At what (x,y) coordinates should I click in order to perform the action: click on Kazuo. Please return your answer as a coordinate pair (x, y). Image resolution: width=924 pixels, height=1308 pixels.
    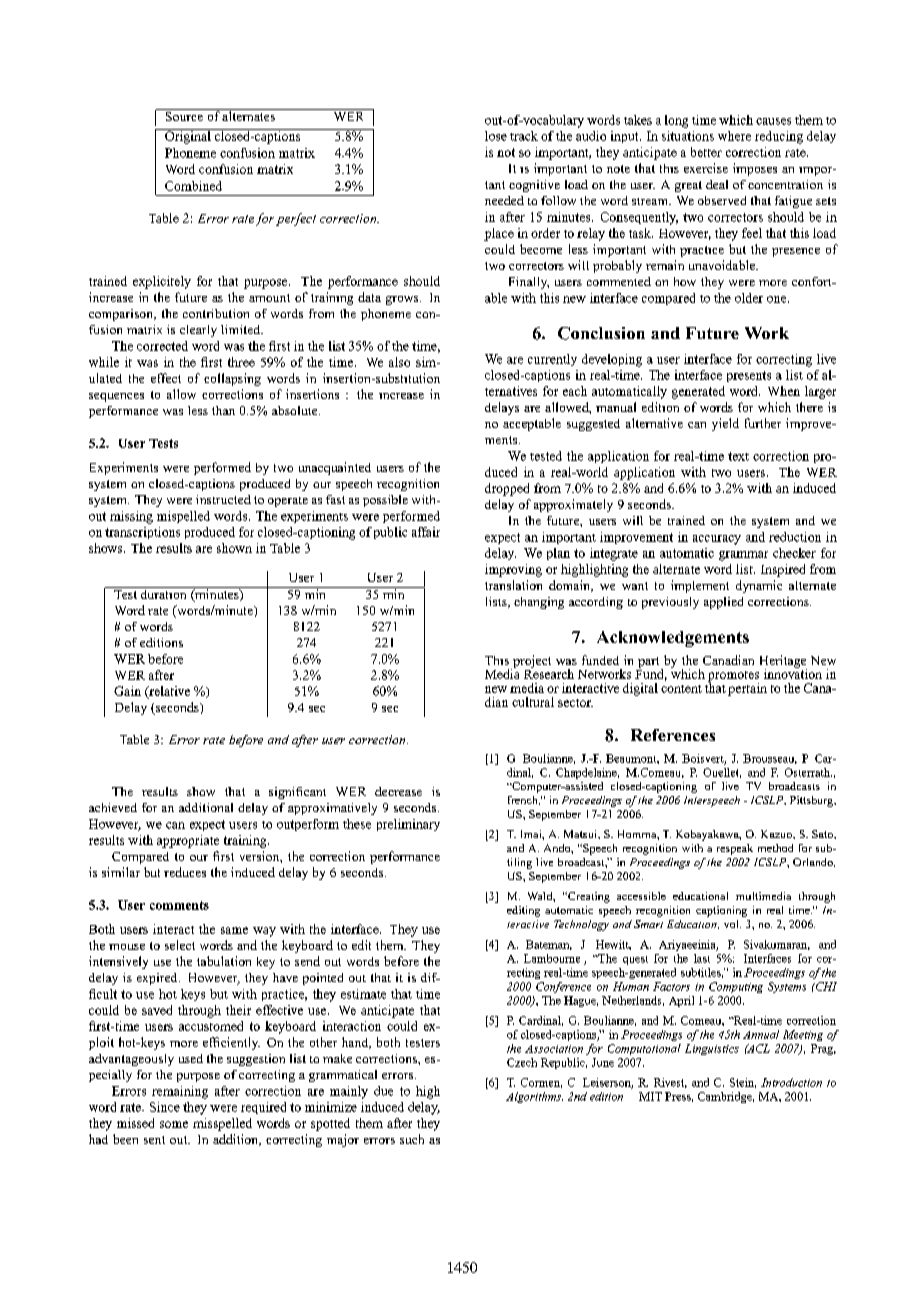
    Looking at the image, I should click on (777, 834).
